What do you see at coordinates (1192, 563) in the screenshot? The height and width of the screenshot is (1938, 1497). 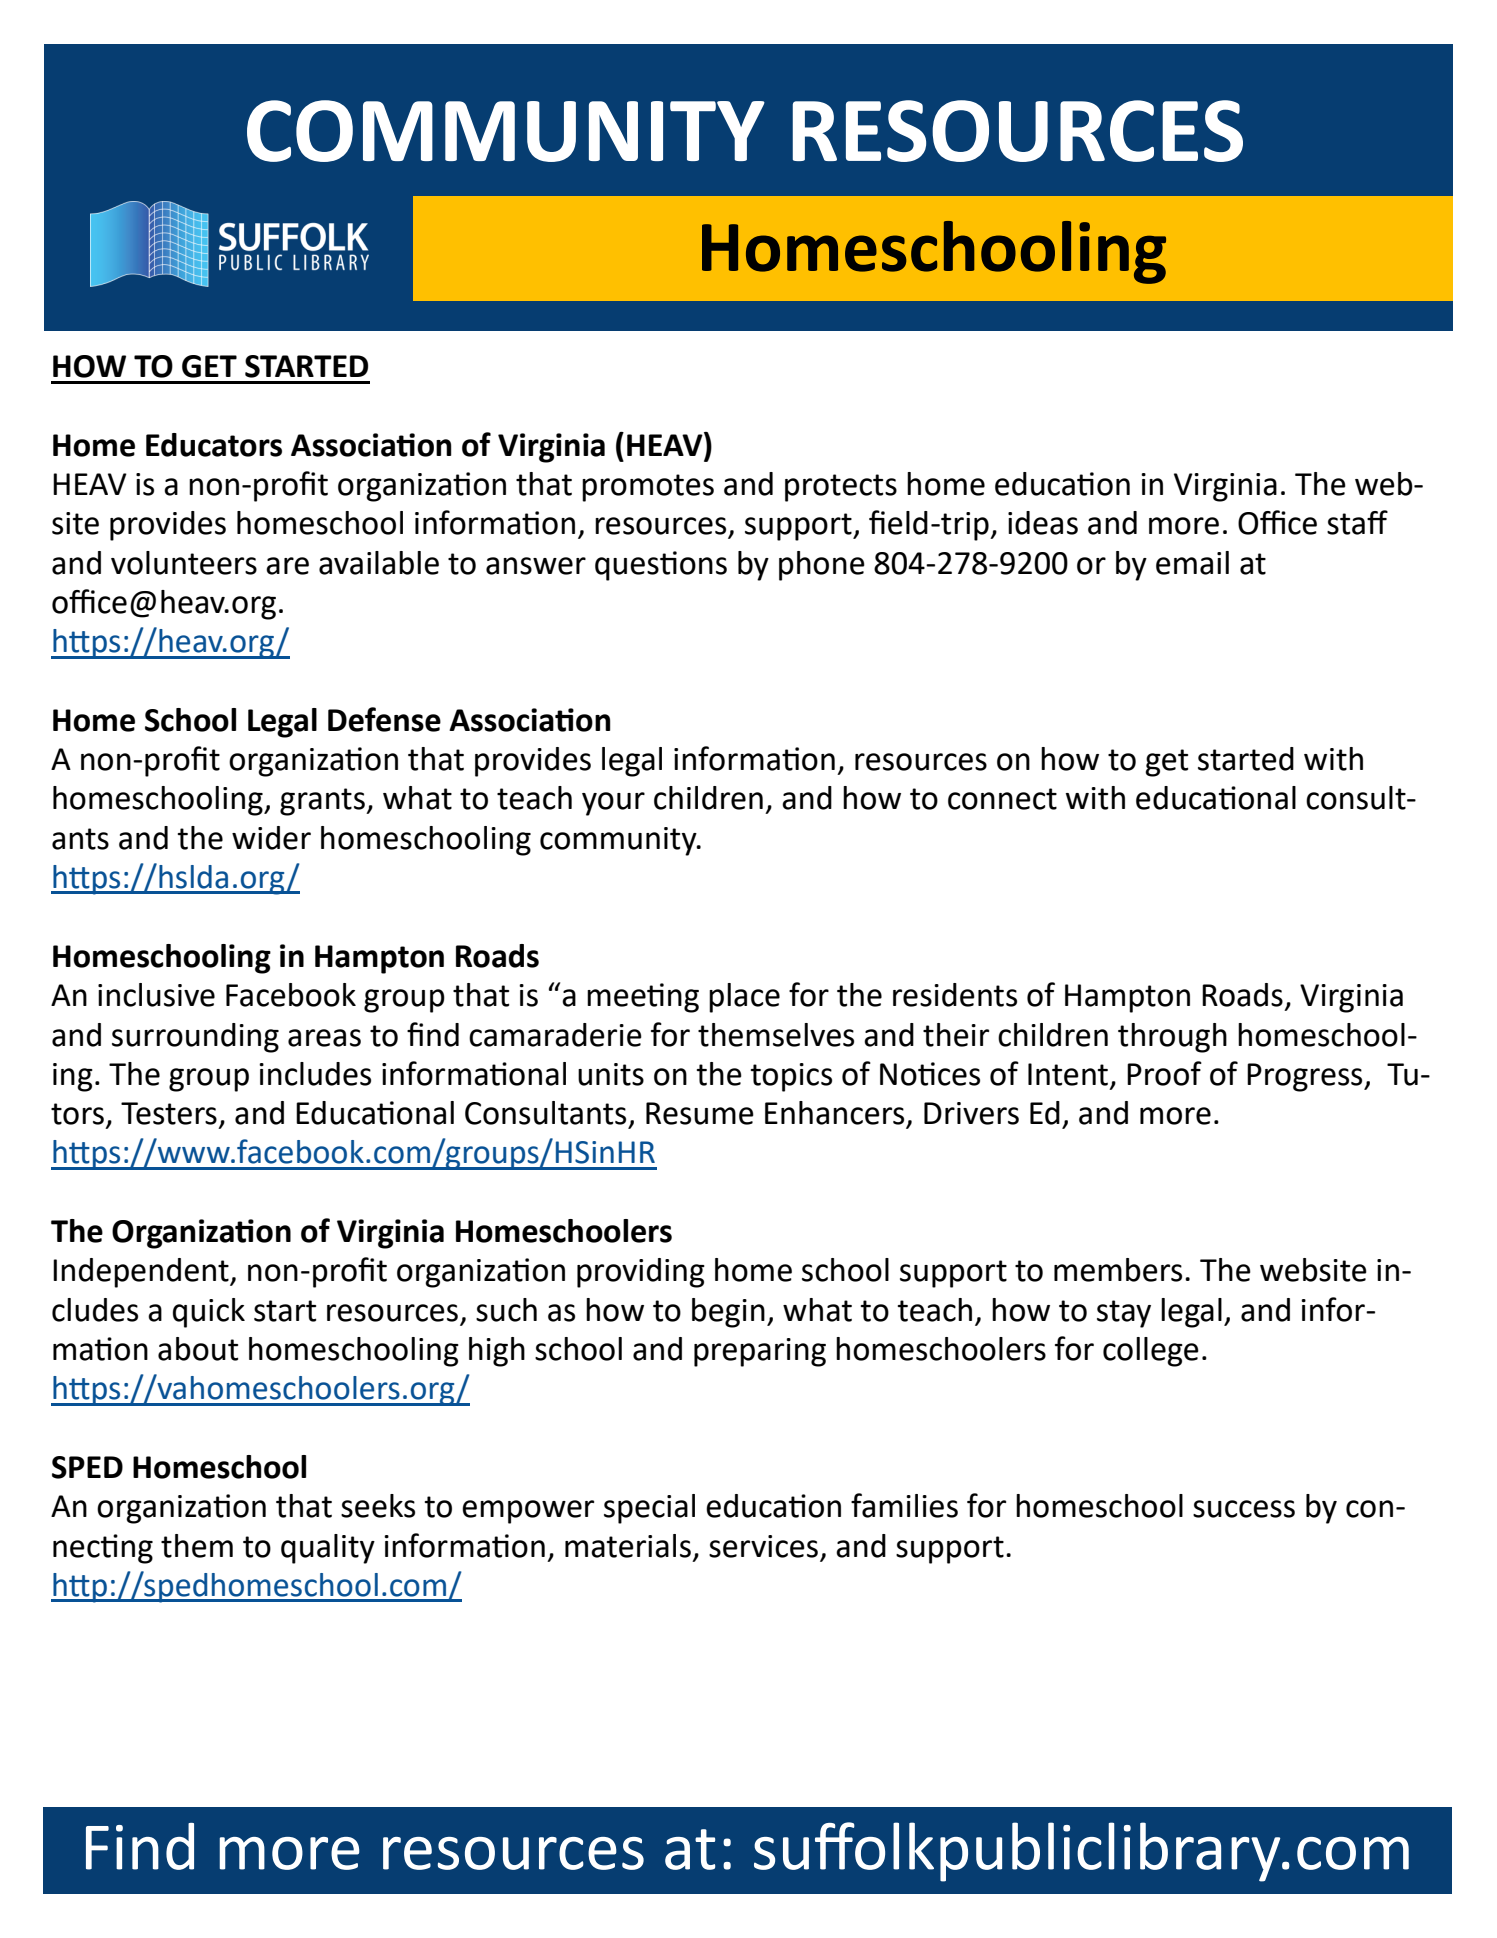 I see `email` at bounding box center [1192, 563].
